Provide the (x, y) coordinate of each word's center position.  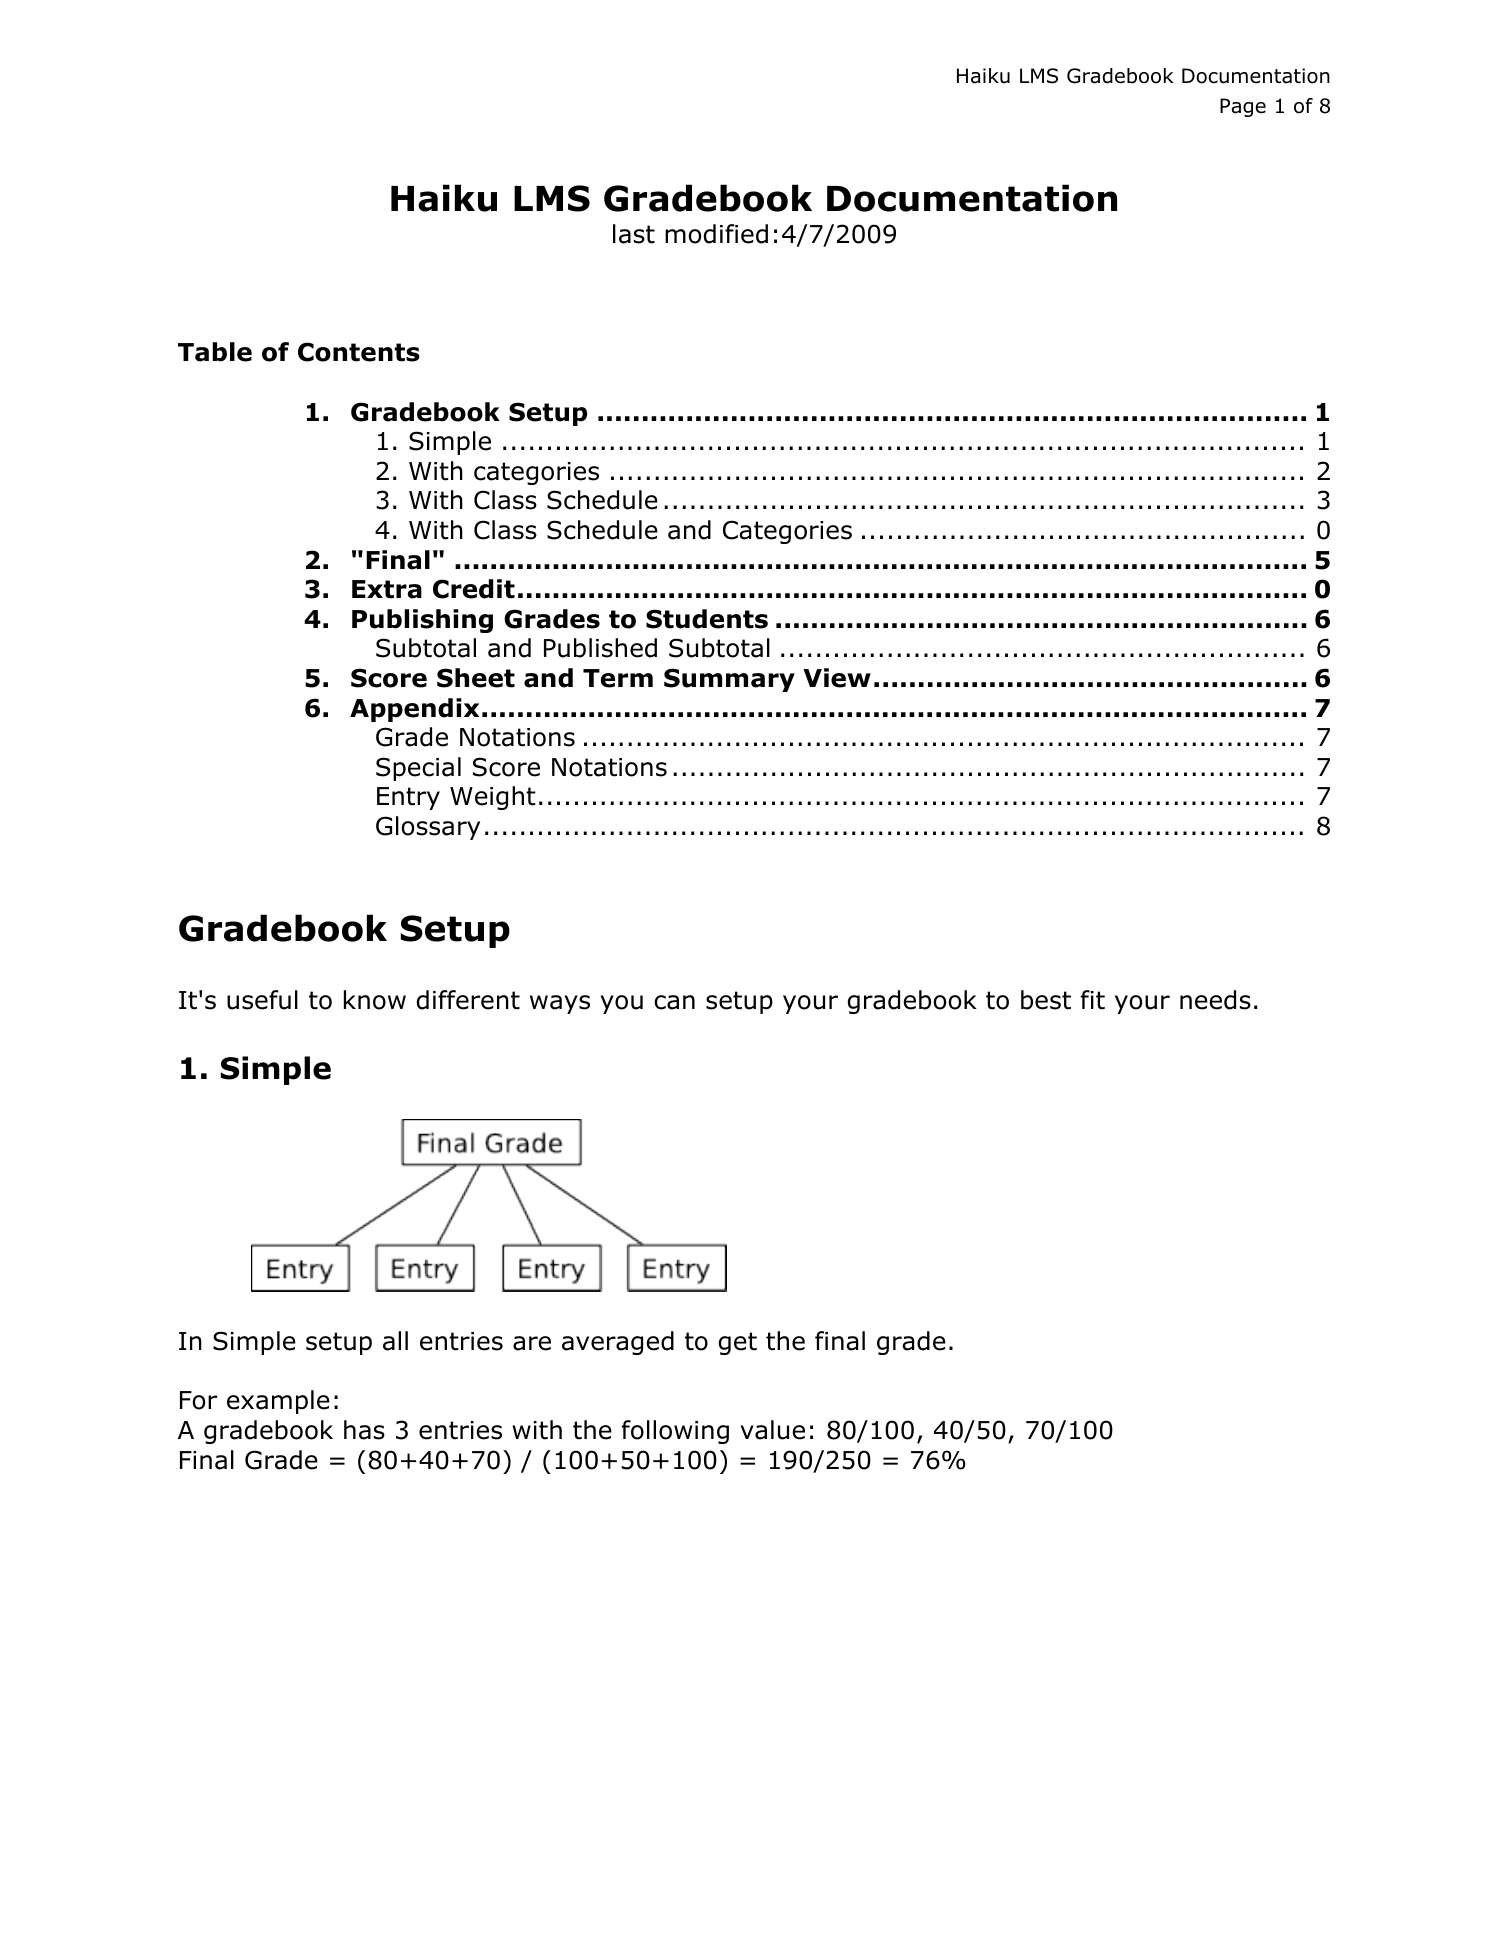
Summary (729, 680)
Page (1243, 107)
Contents (359, 352)
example (278, 1402)
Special (418, 769)
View (837, 678)
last (634, 234)
